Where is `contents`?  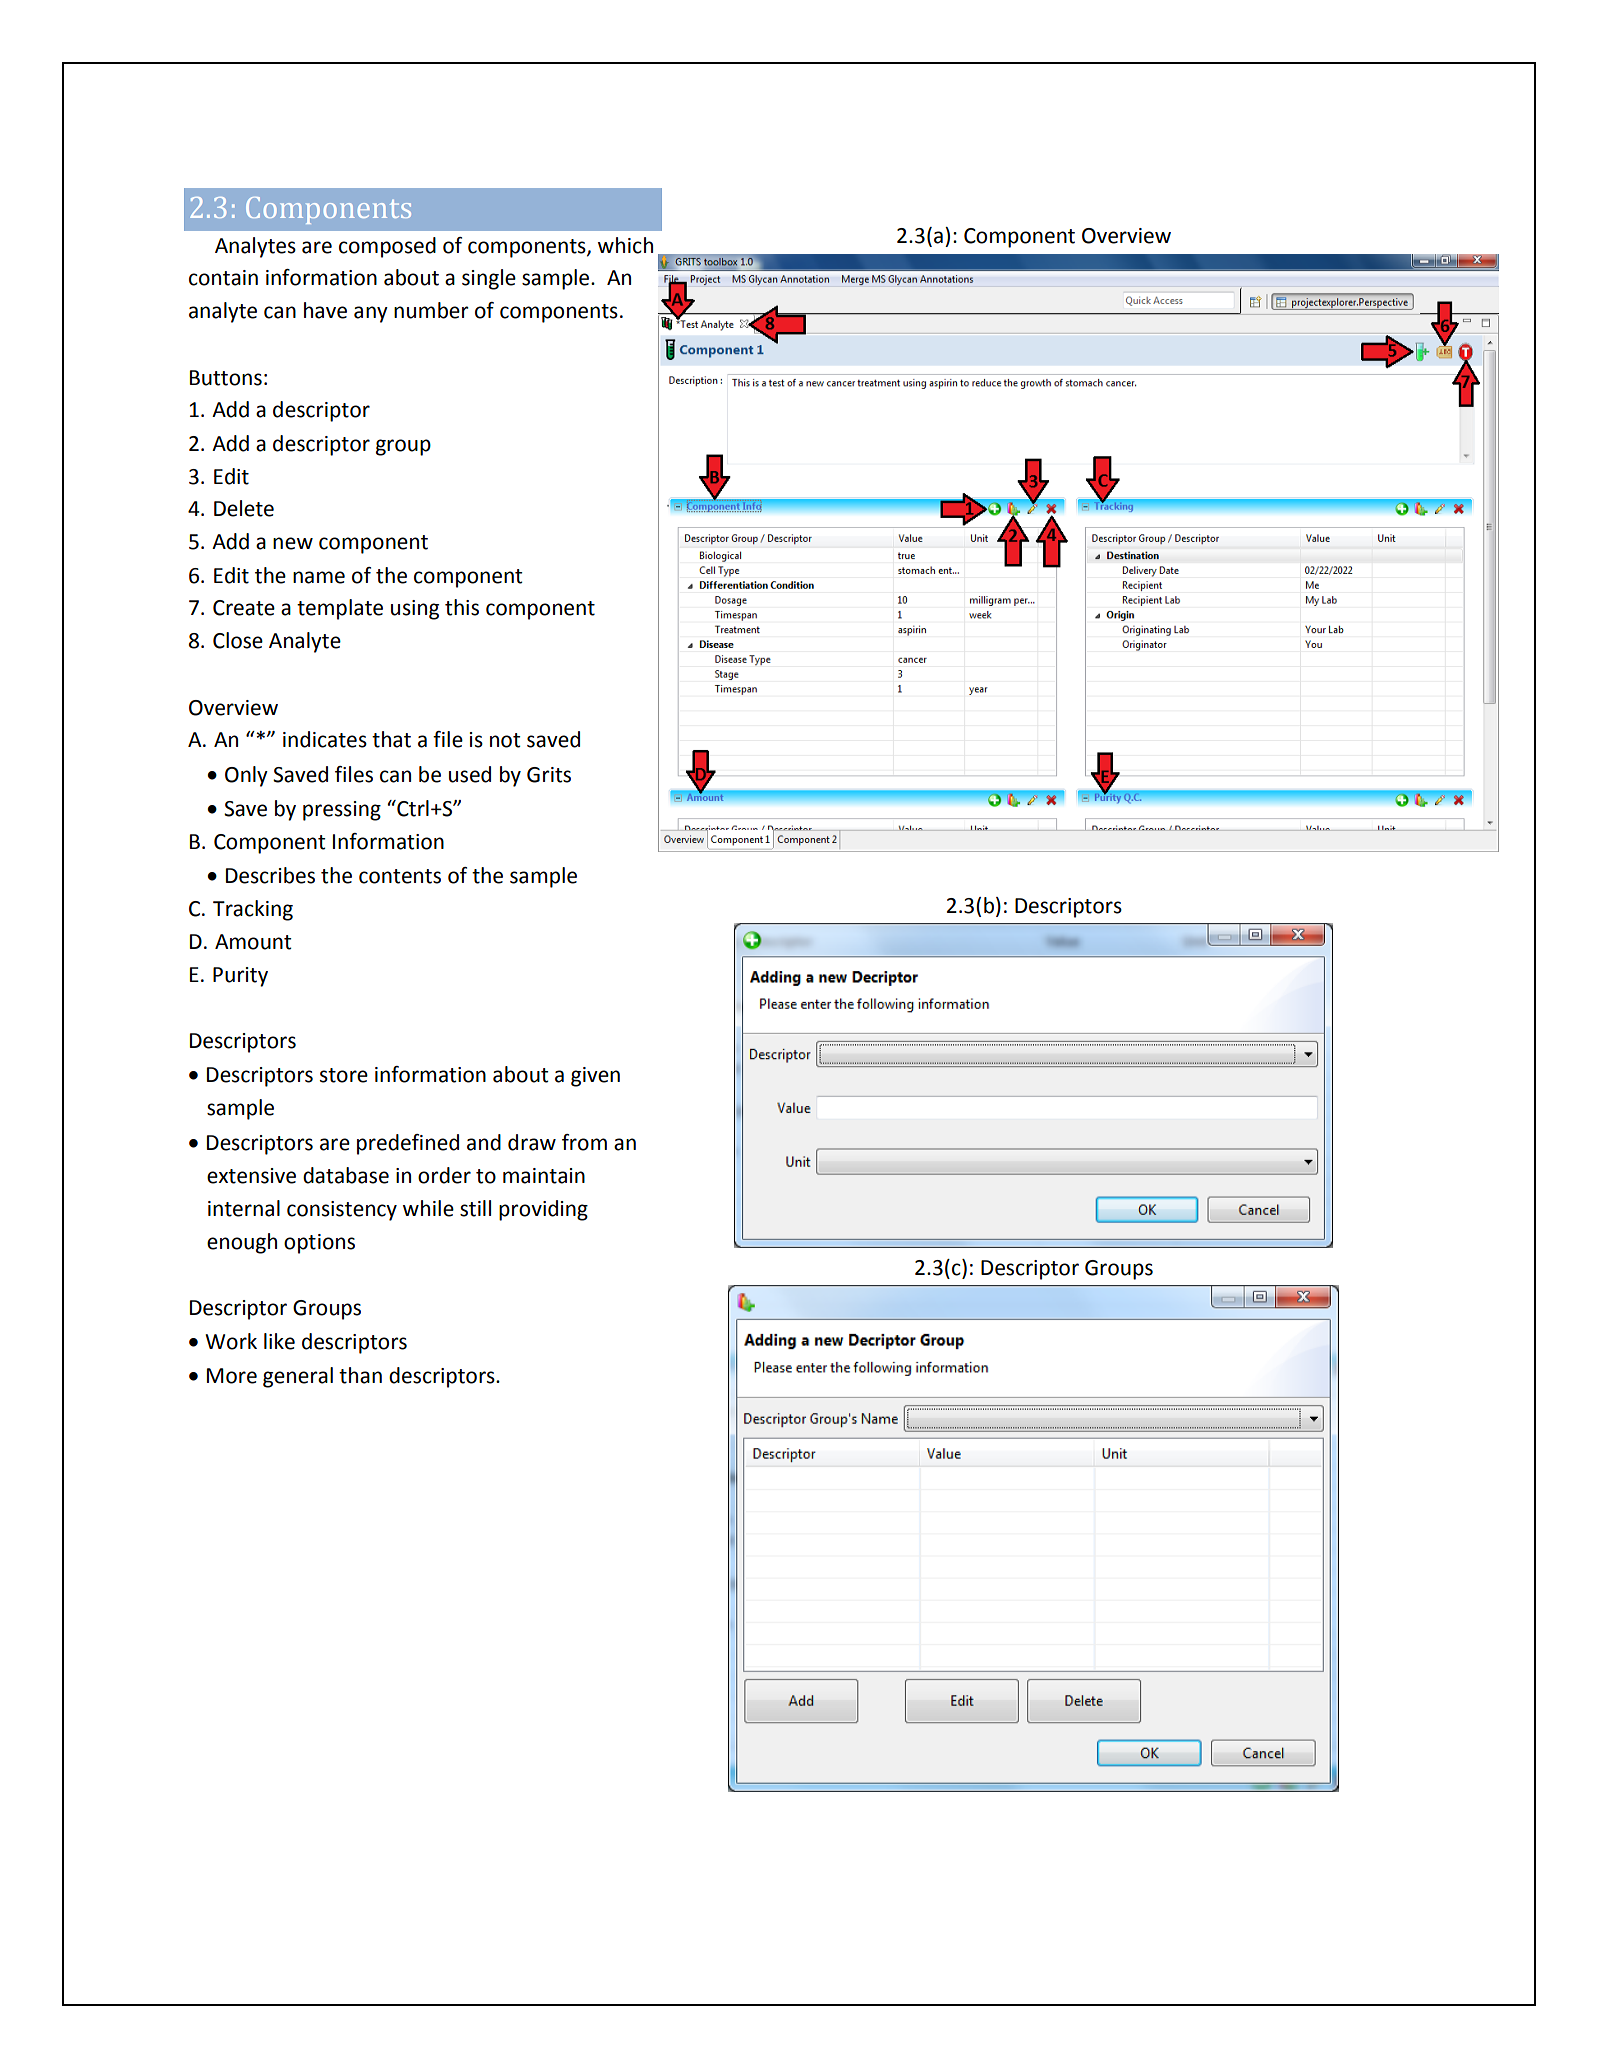 contents is located at coordinates (400, 876).
